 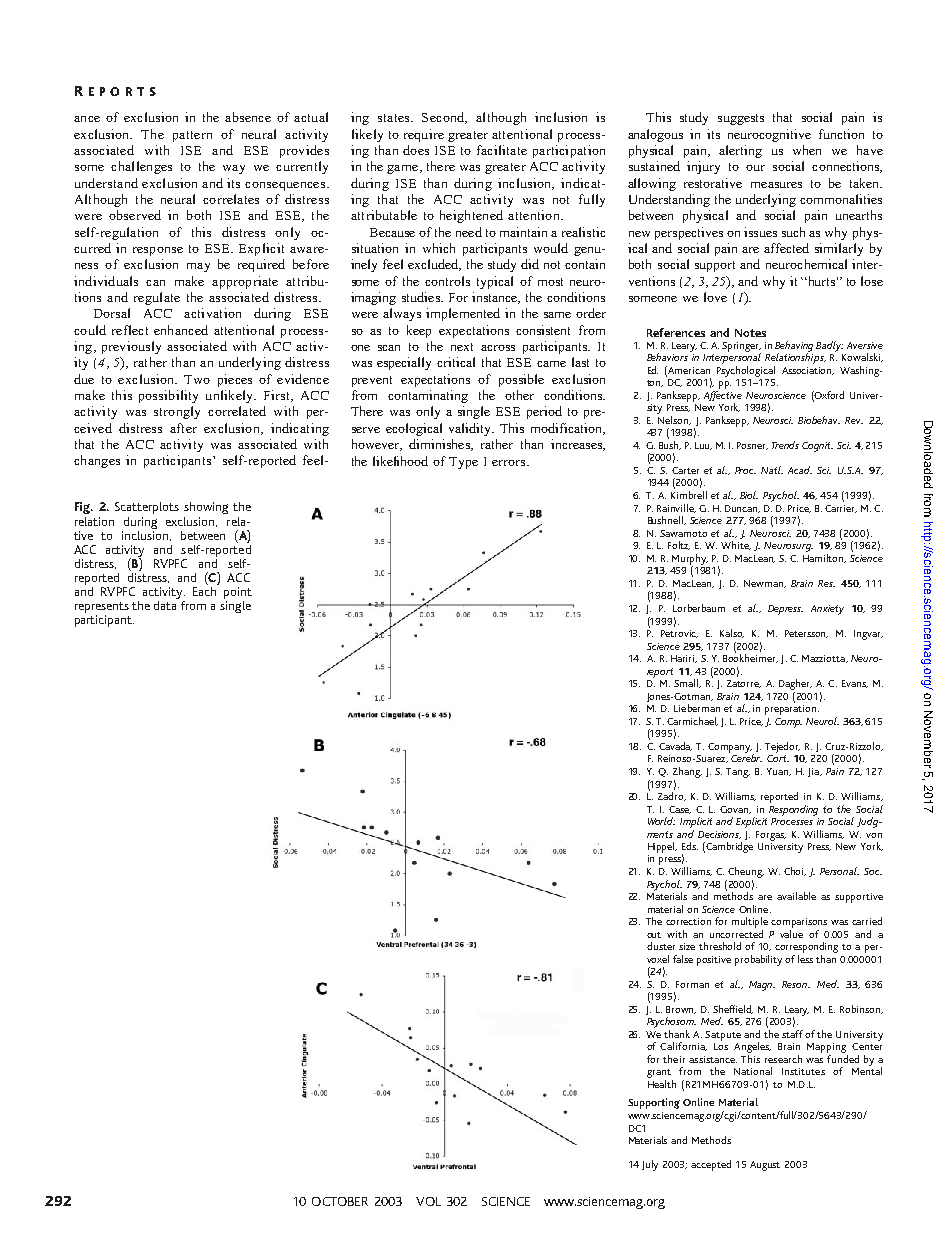 What do you see at coordinates (428, 1201) in the screenshot?
I see `VOL` at bounding box center [428, 1201].
